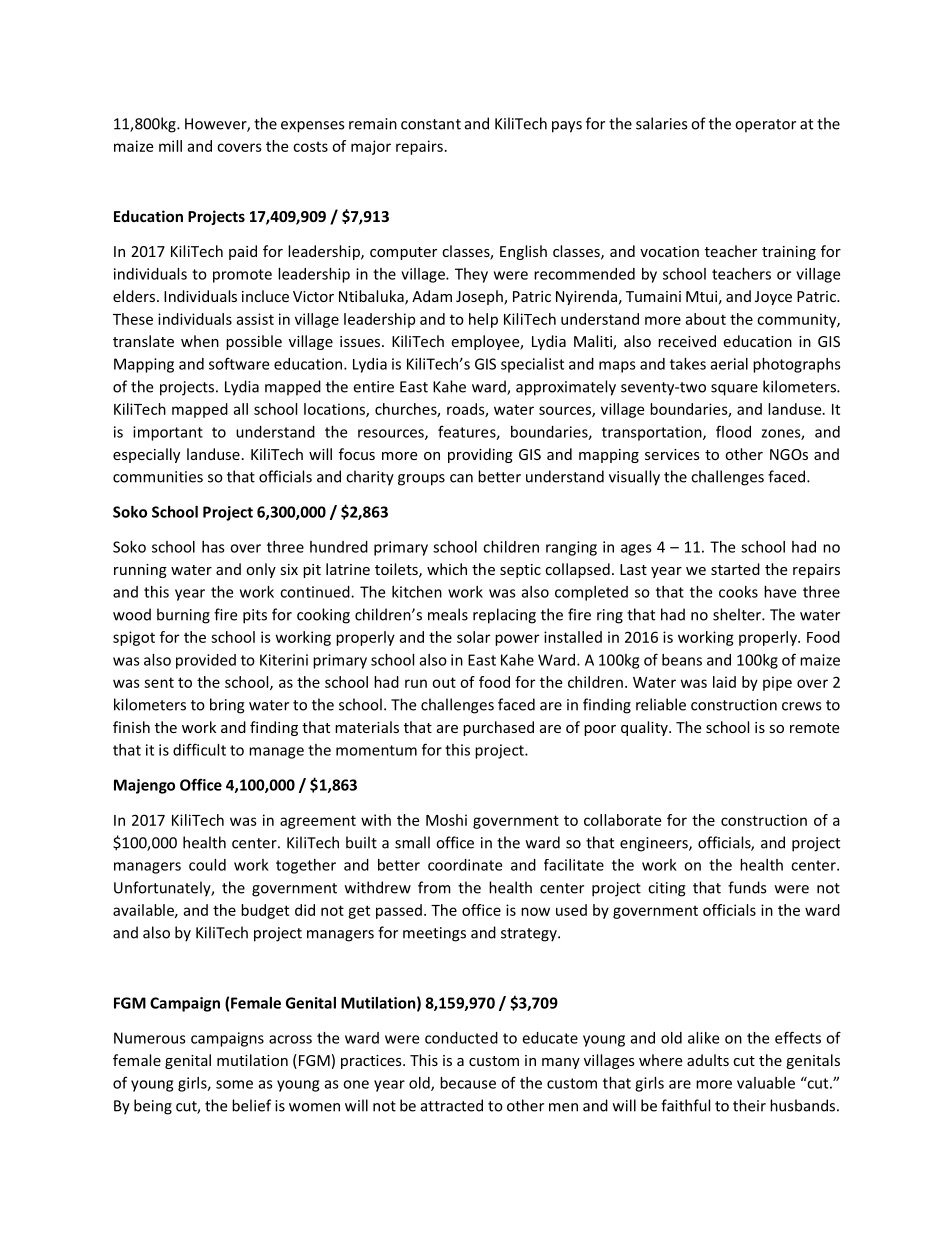 The width and height of the screenshot is (952, 1233). What do you see at coordinates (448, 614) in the screenshot?
I see `meals` at bounding box center [448, 614].
